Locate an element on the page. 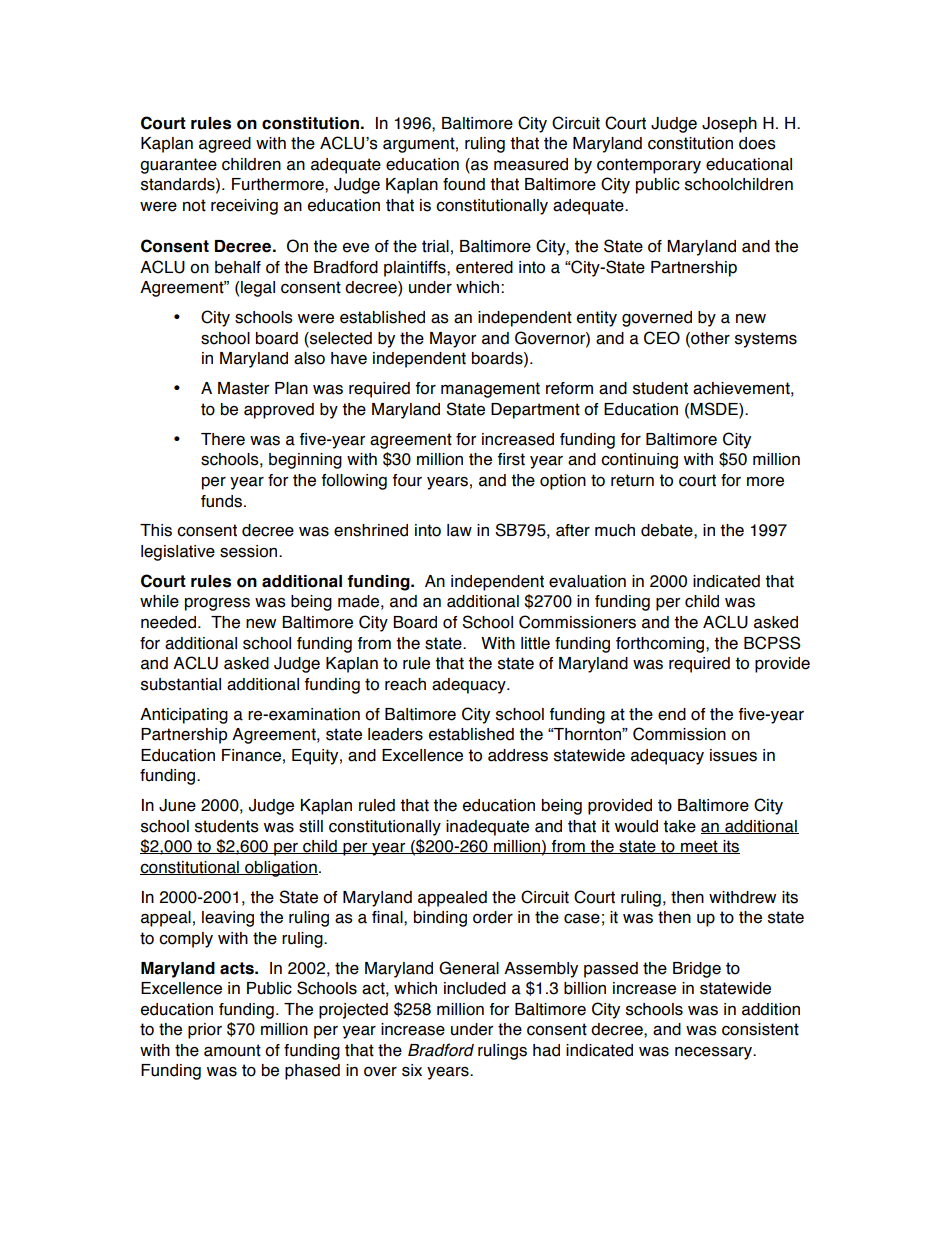  progress is located at coordinates (217, 604).
